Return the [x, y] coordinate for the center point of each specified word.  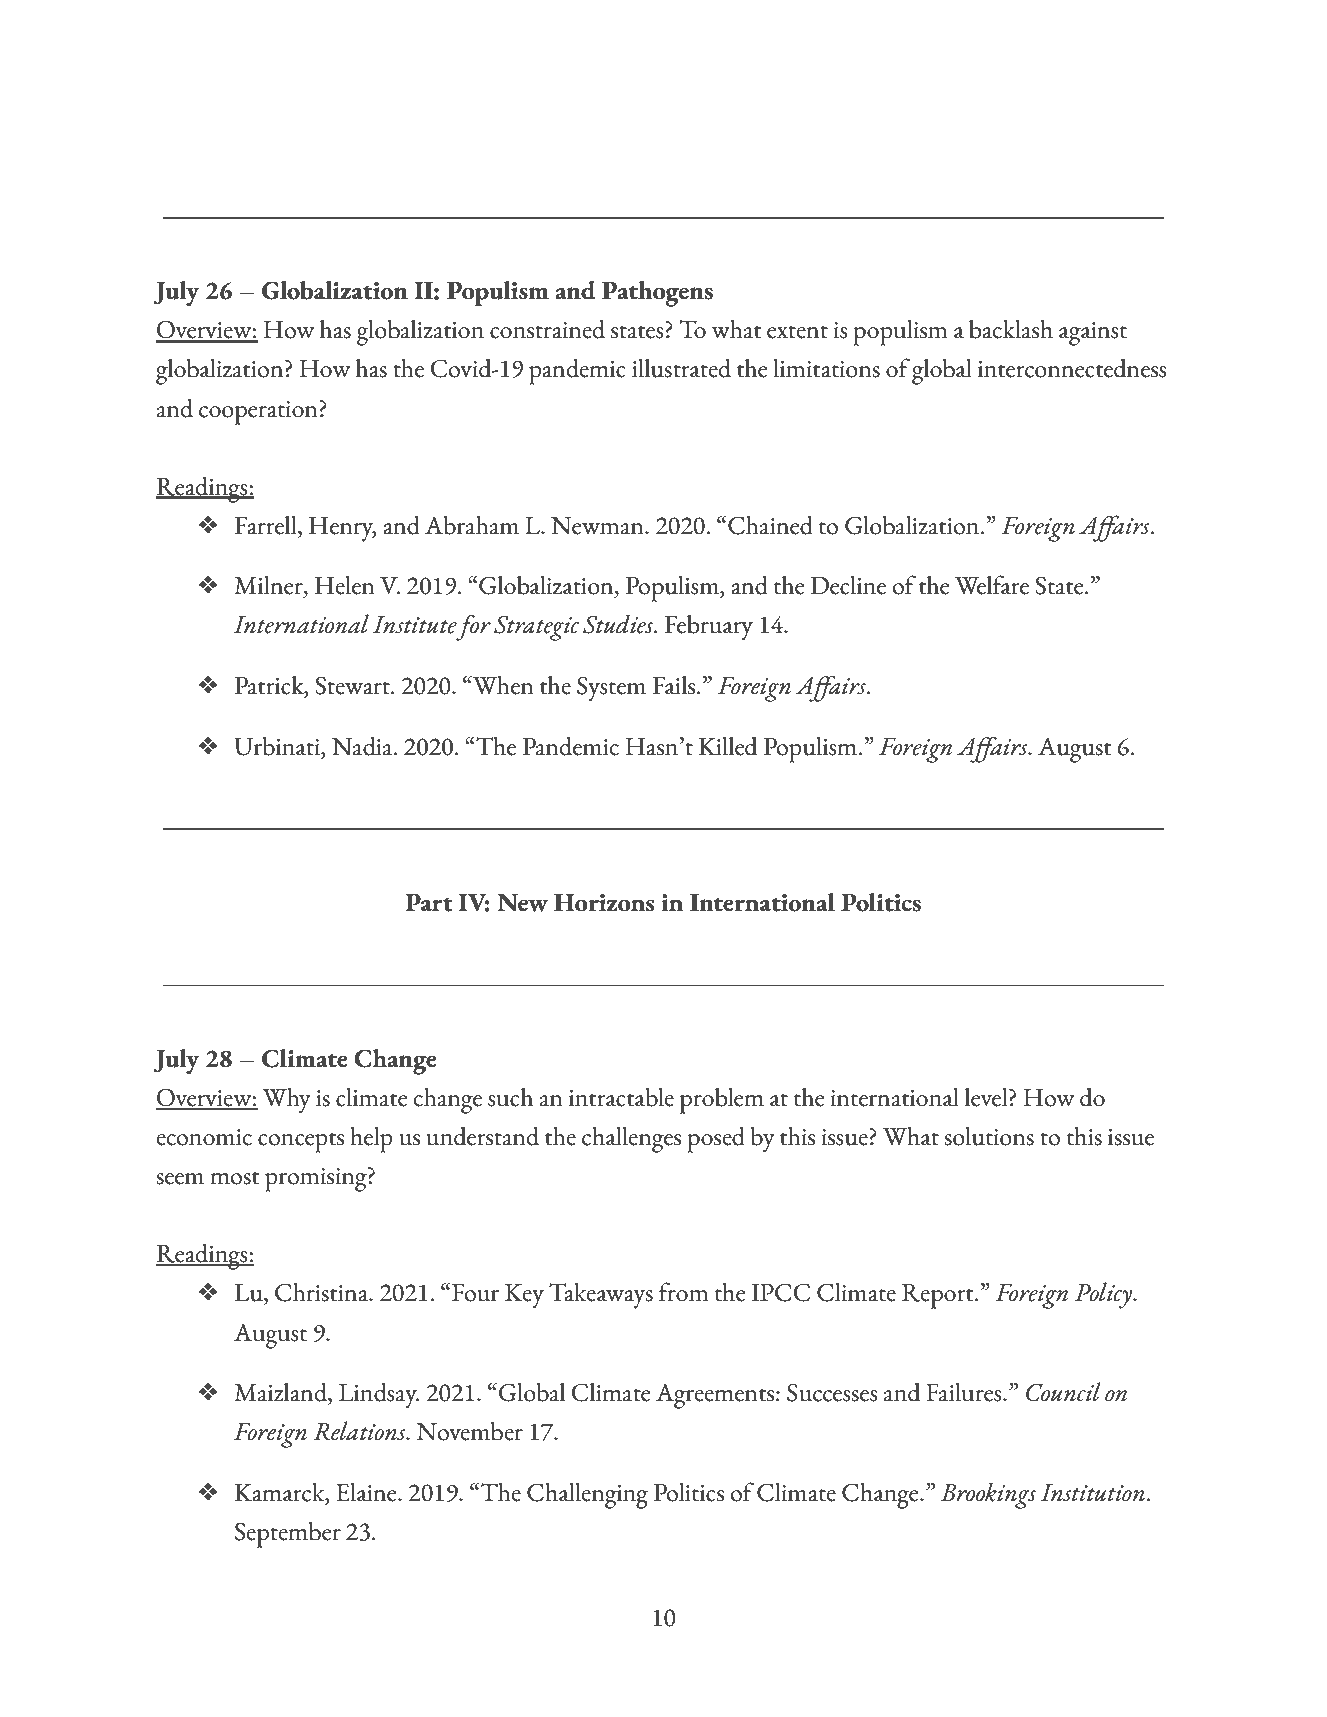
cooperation [259, 412]
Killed [728, 746]
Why [286, 1101]
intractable [621, 1097]
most [235, 1178]
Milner [269, 586]
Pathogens [657, 294]
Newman [598, 526]
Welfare [992, 585]
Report [939, 1296]
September [288, 1535]
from [683, 1292]
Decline [848, 585]
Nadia [363, 746]
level [987, 1097]
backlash [1011, 329]
